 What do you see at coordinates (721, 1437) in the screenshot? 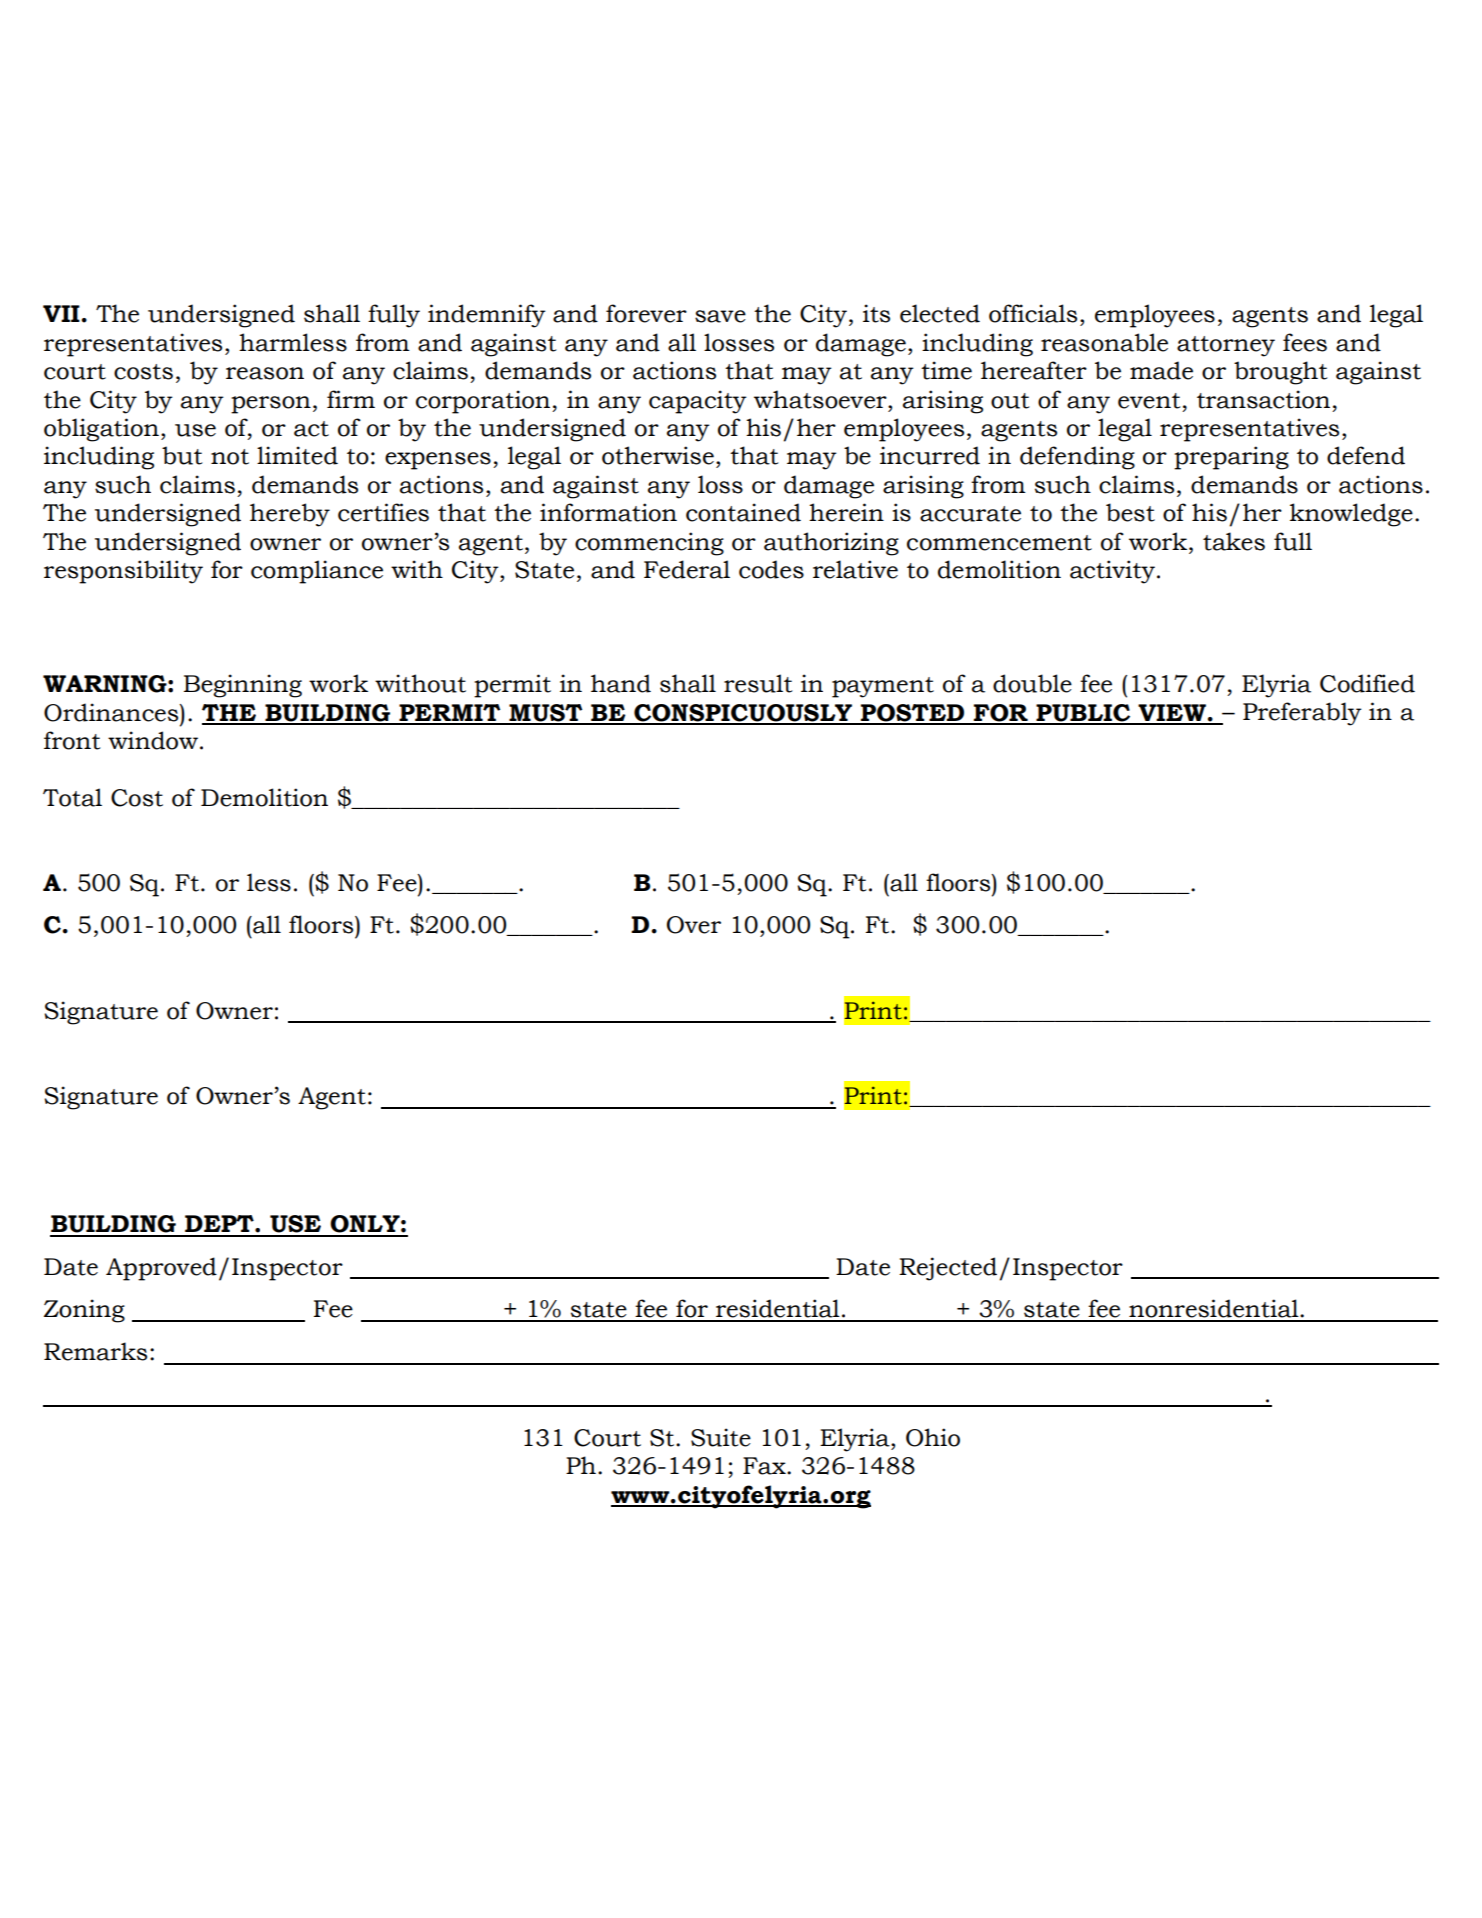
I see `Suite` at bounding box center [721, 1437].
